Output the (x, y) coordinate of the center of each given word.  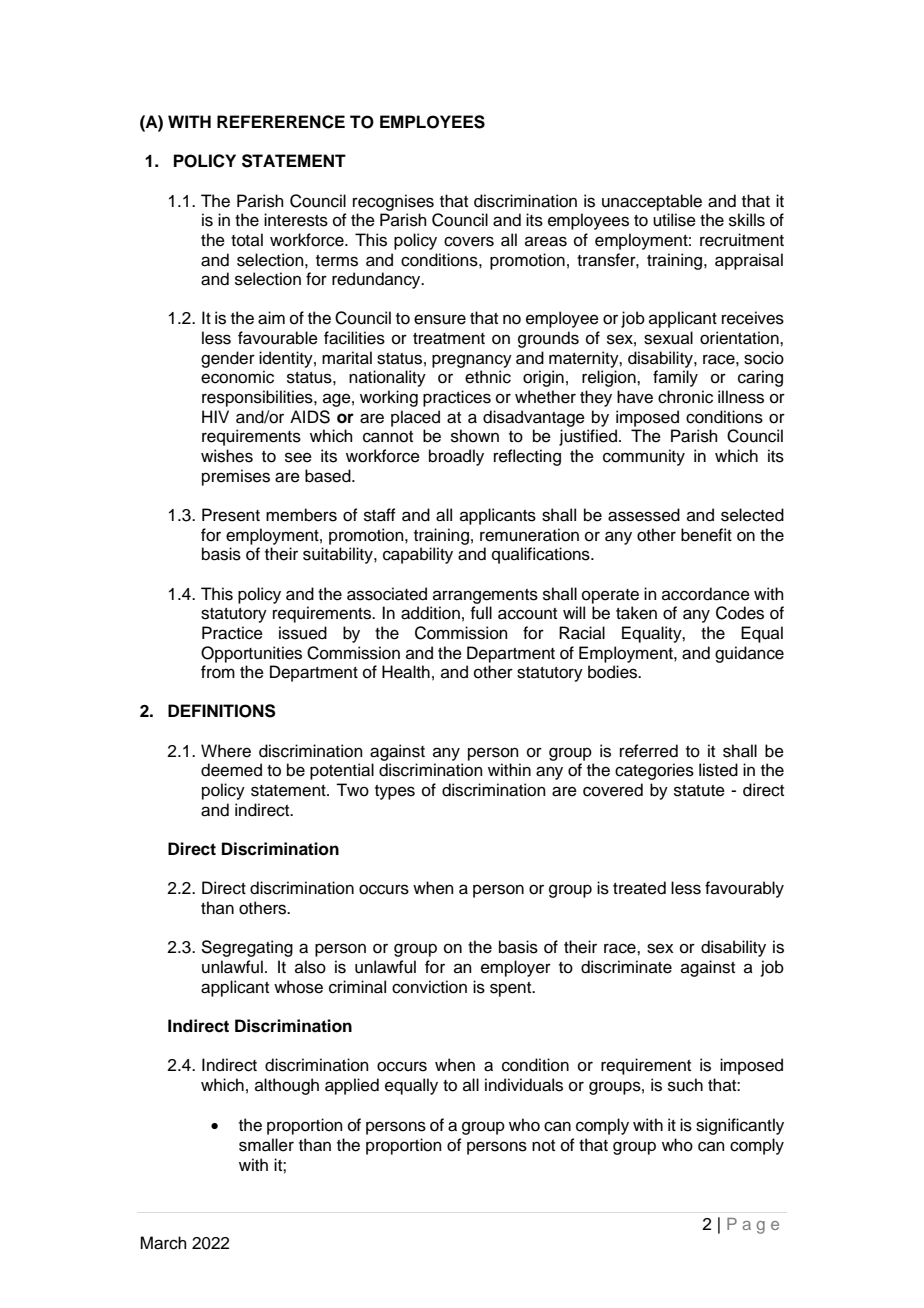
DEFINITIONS (222, 711)
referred (649, 751)
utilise (674, 220)
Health (406, 672)
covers (469, 241)
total (247, 240)
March (163, 1243)
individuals (524, 1085)
